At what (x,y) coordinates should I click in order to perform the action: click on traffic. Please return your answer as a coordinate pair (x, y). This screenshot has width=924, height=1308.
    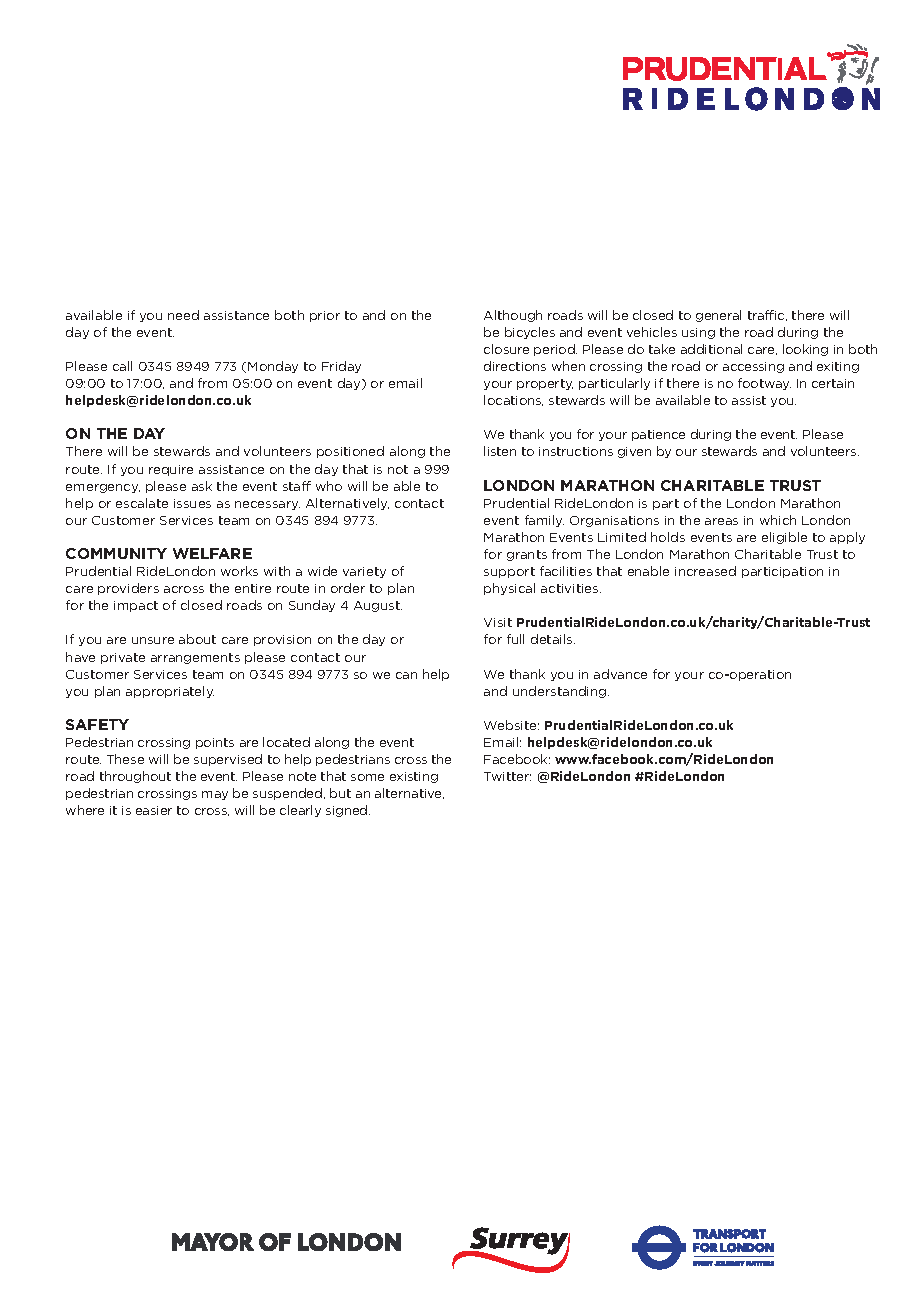
    Looking at the image, I should click on (767, 315).
